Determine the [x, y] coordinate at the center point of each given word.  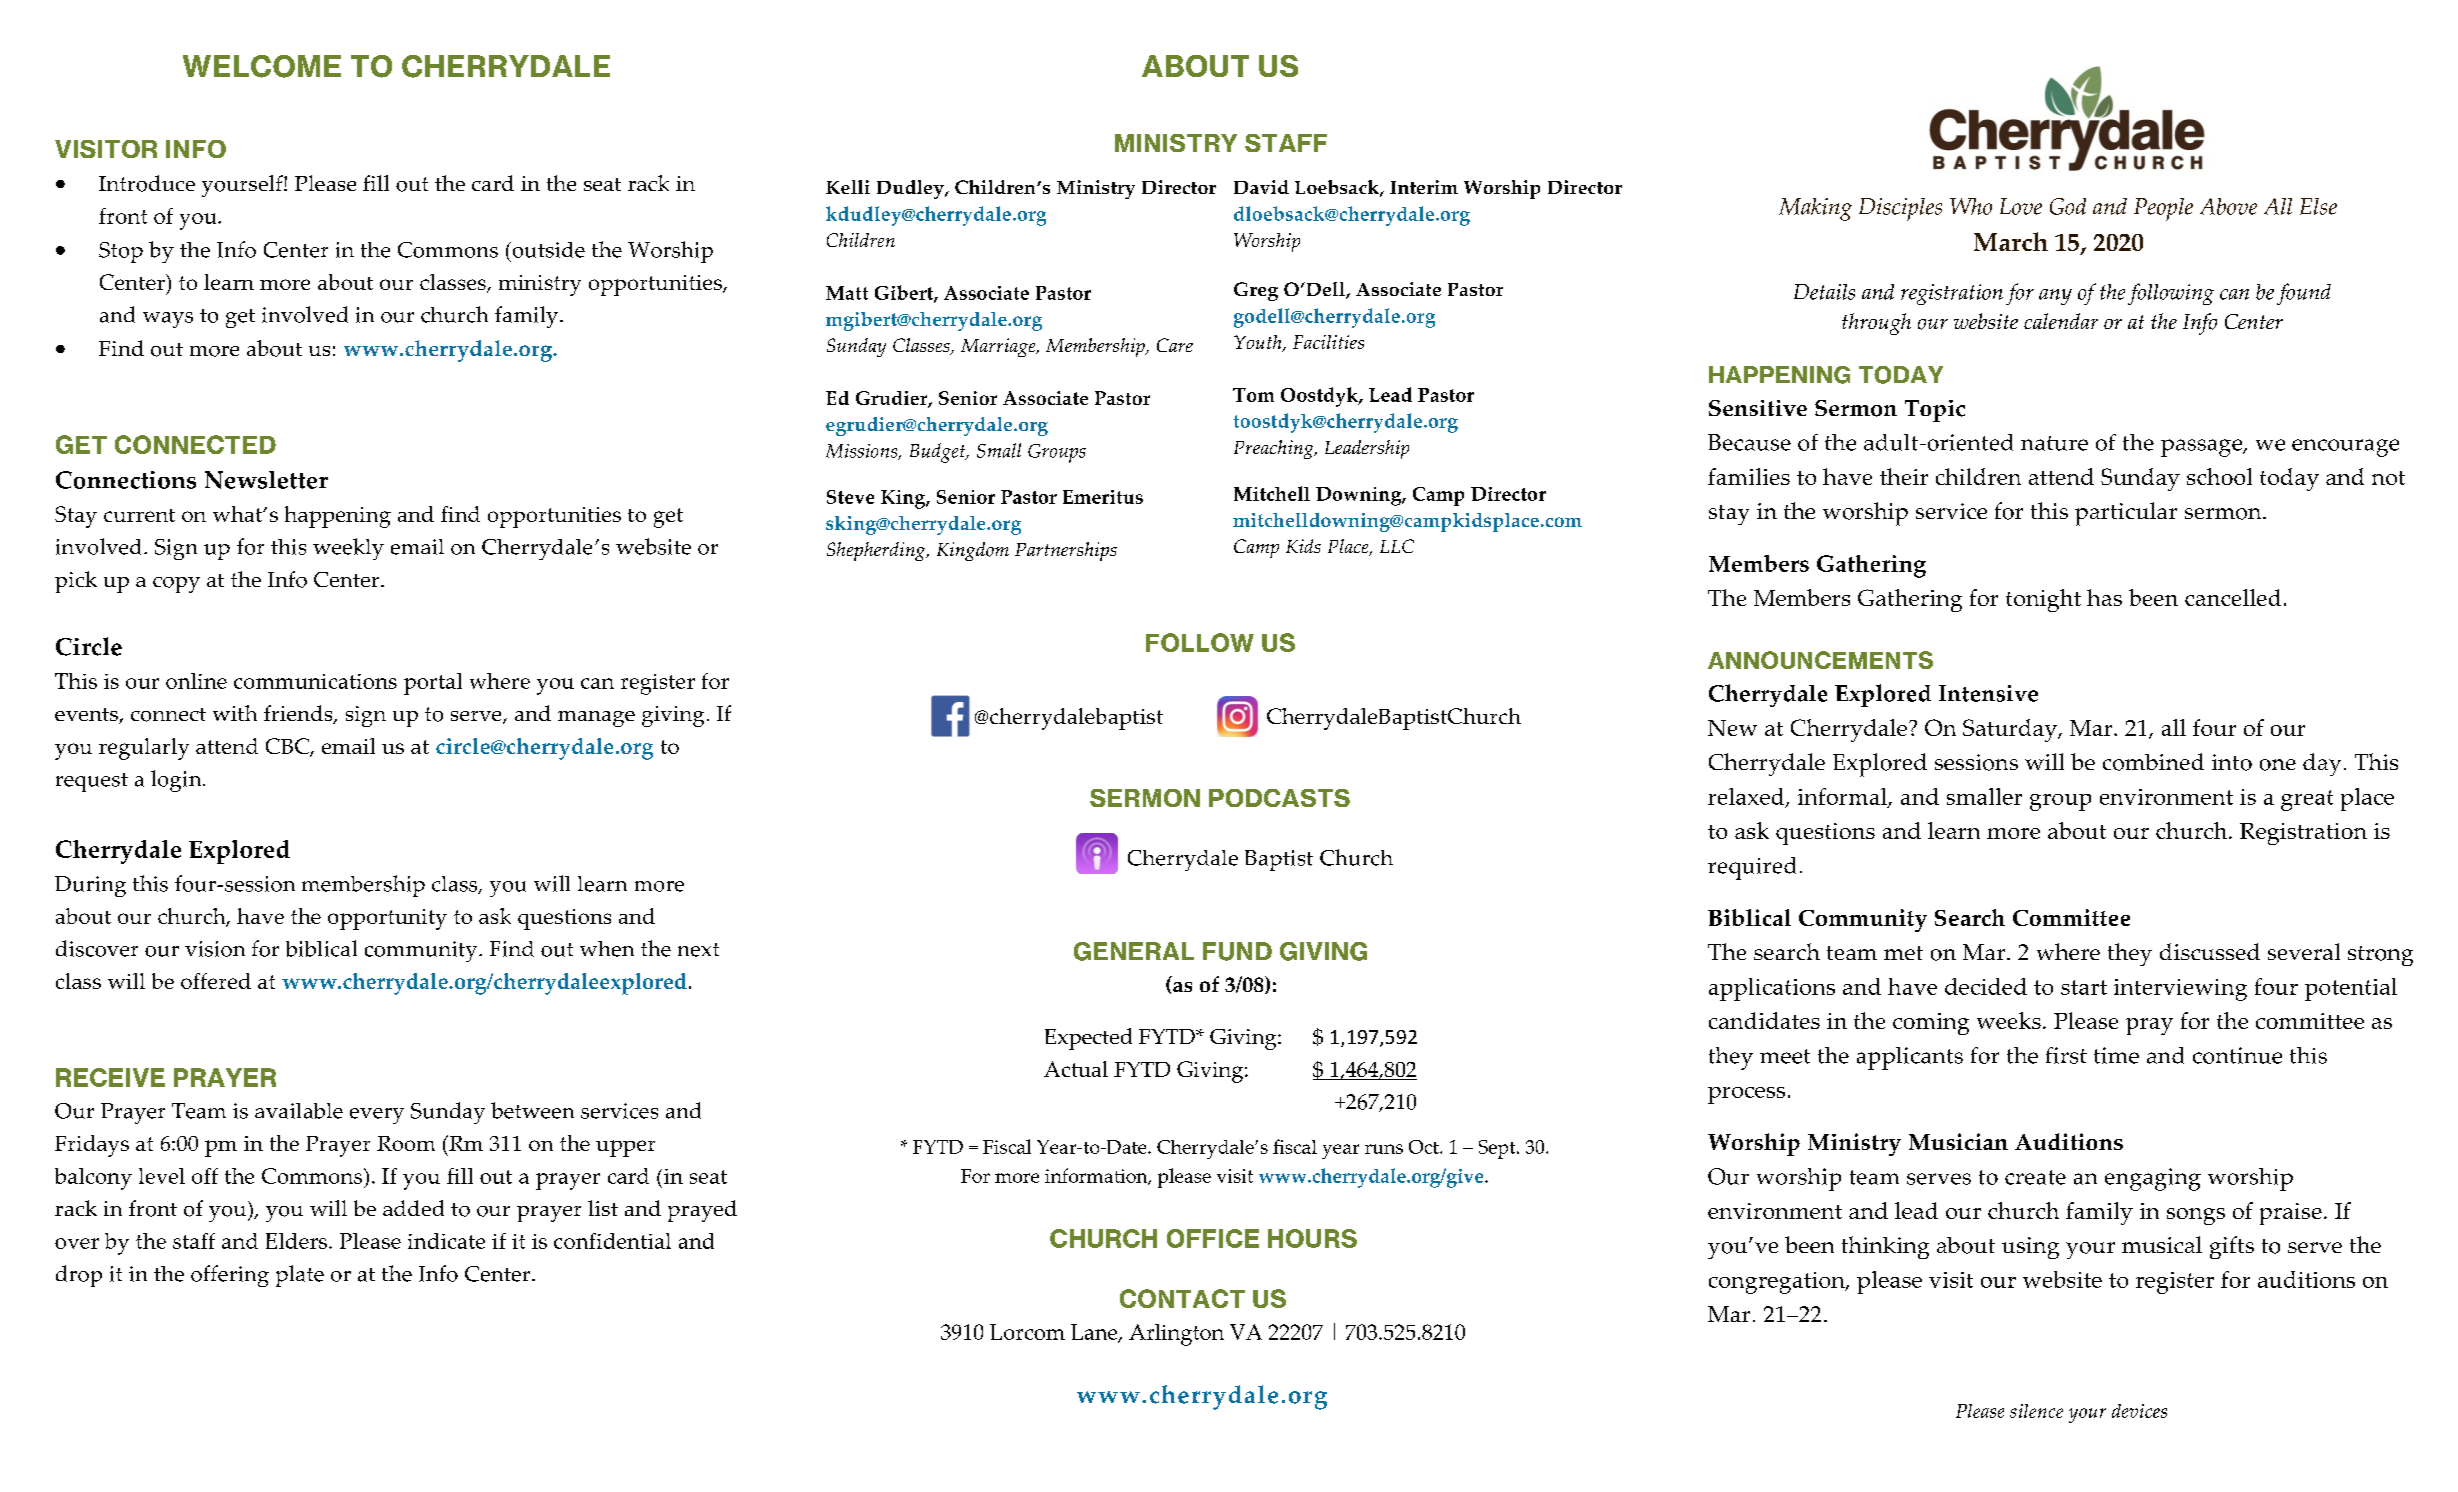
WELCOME [262, 66]
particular [2126, 514]
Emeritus [1103, 497]
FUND [1237, 951]
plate [300, 1276]
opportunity [387, 919]
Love [2021, 206]
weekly [348, 549]
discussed [2210, 951]
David [1261, 187]
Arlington [1176, 1335]
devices [2139, 1411]
